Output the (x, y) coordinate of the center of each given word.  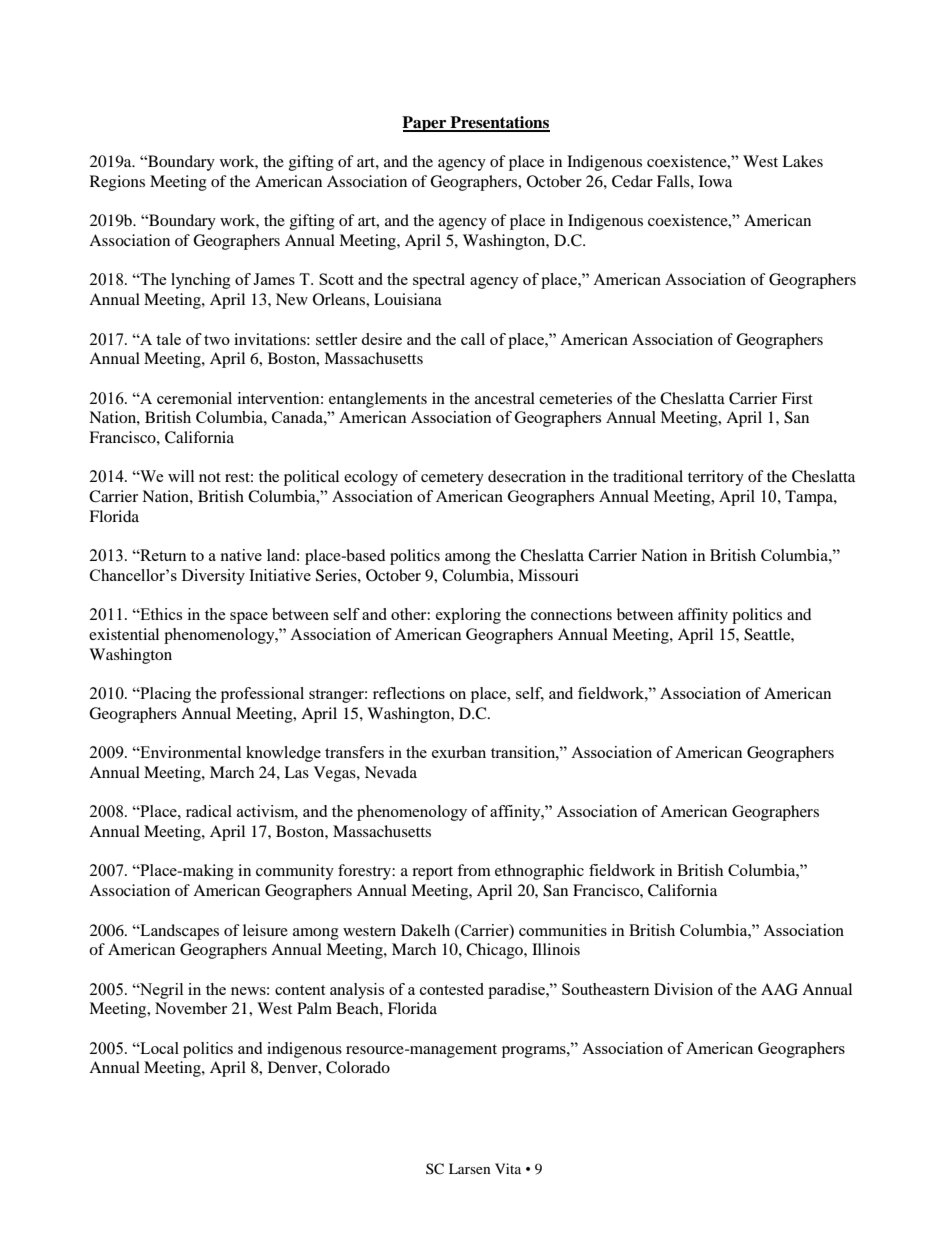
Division (683, 989)
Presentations (499, 123)
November (191, 1008)
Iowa (715, 181)
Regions (117, 183)
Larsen (470, 1168)
